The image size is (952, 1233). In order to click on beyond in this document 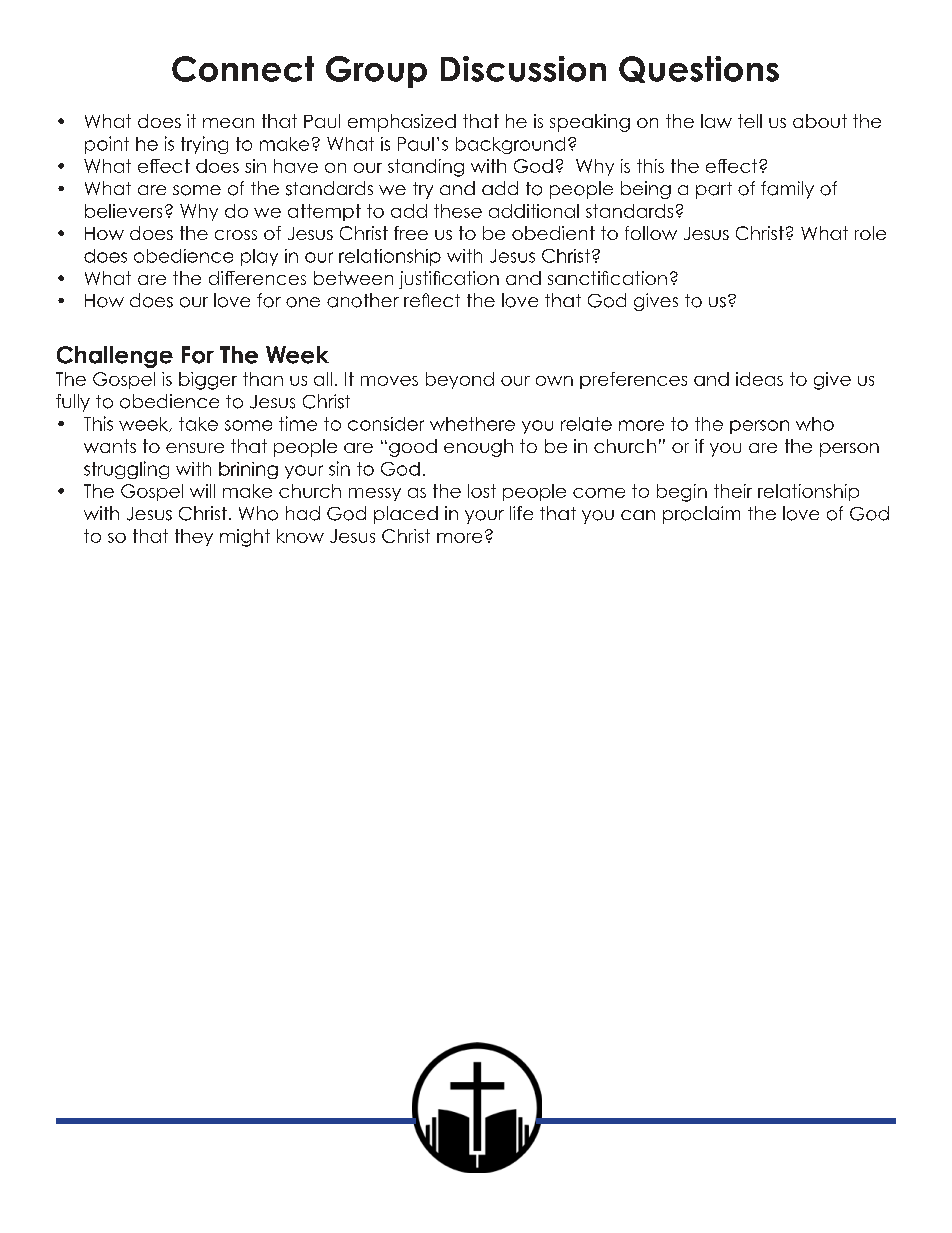, I will do `click(460, 380)`.
